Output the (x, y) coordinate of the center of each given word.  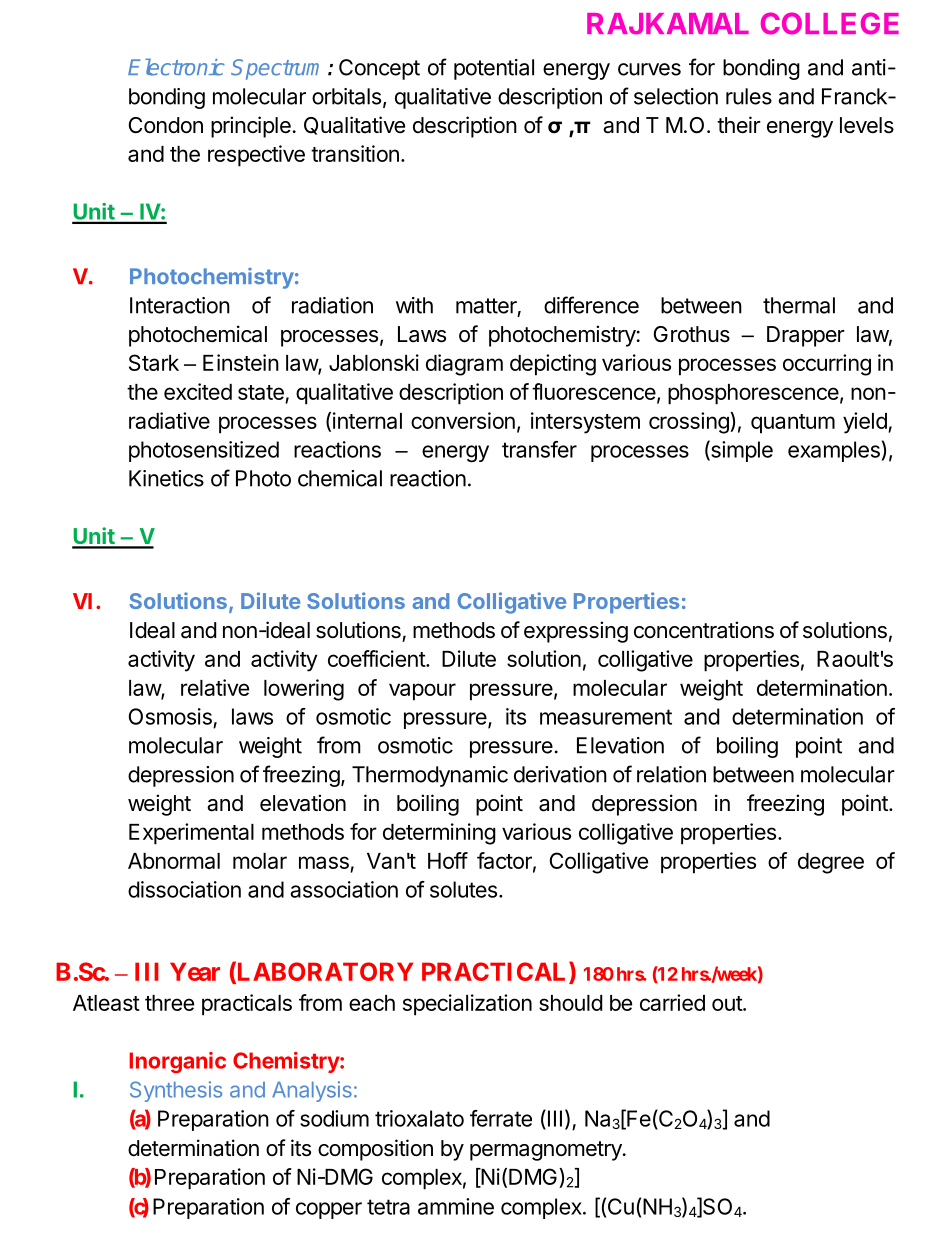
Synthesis (176, 1091)
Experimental (191, 834)
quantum (793, 424)
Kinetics (166, 478)
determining (439, 834)
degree (831, 863)
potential (494, 69)
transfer (539, 449)
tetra (388, 1207)
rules (749, 96)
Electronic (176, 67)
